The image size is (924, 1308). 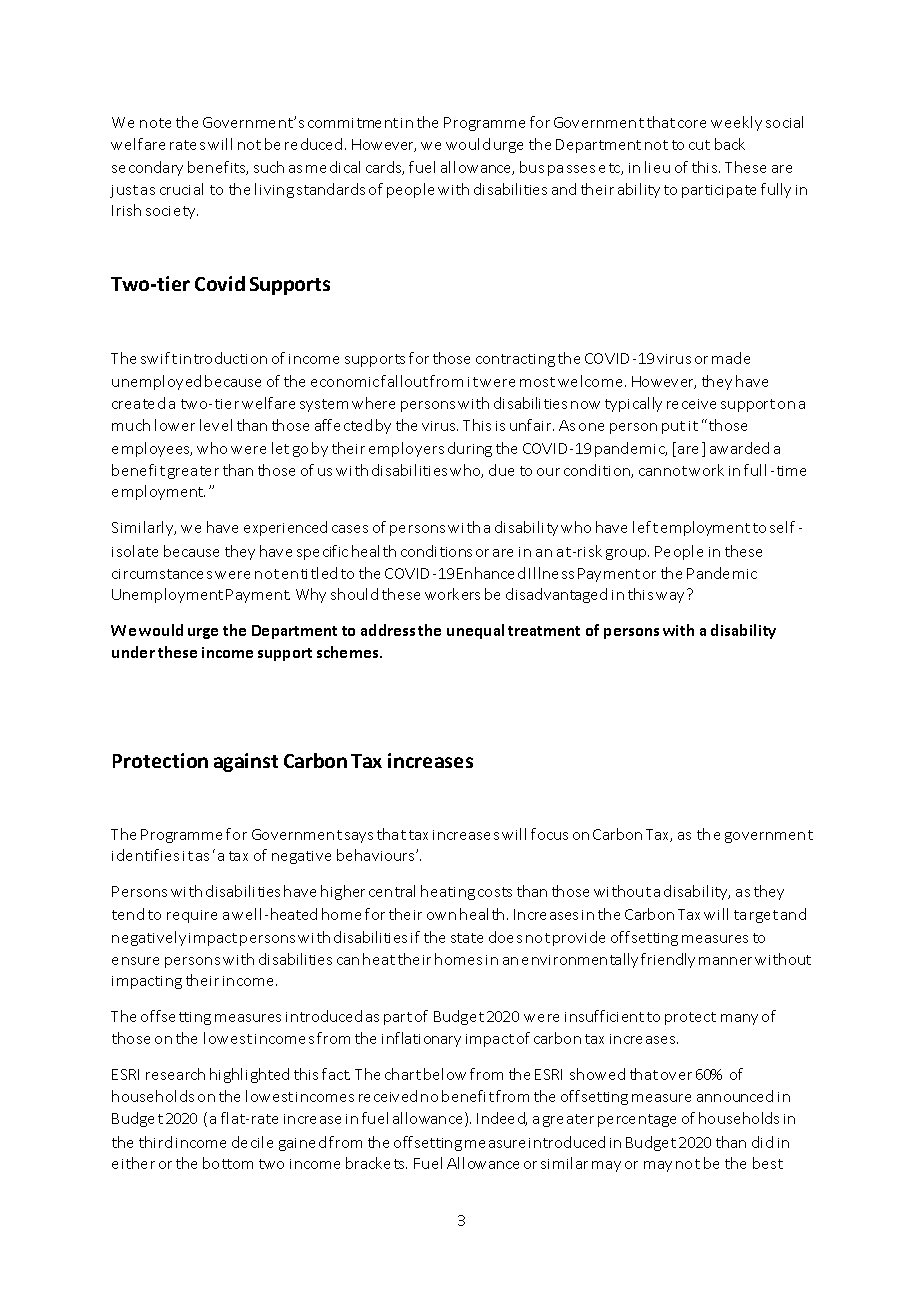 What do you see at coordinates (670, 597) in the screenshot?
I see `way` at bounding box center [670, 597].
